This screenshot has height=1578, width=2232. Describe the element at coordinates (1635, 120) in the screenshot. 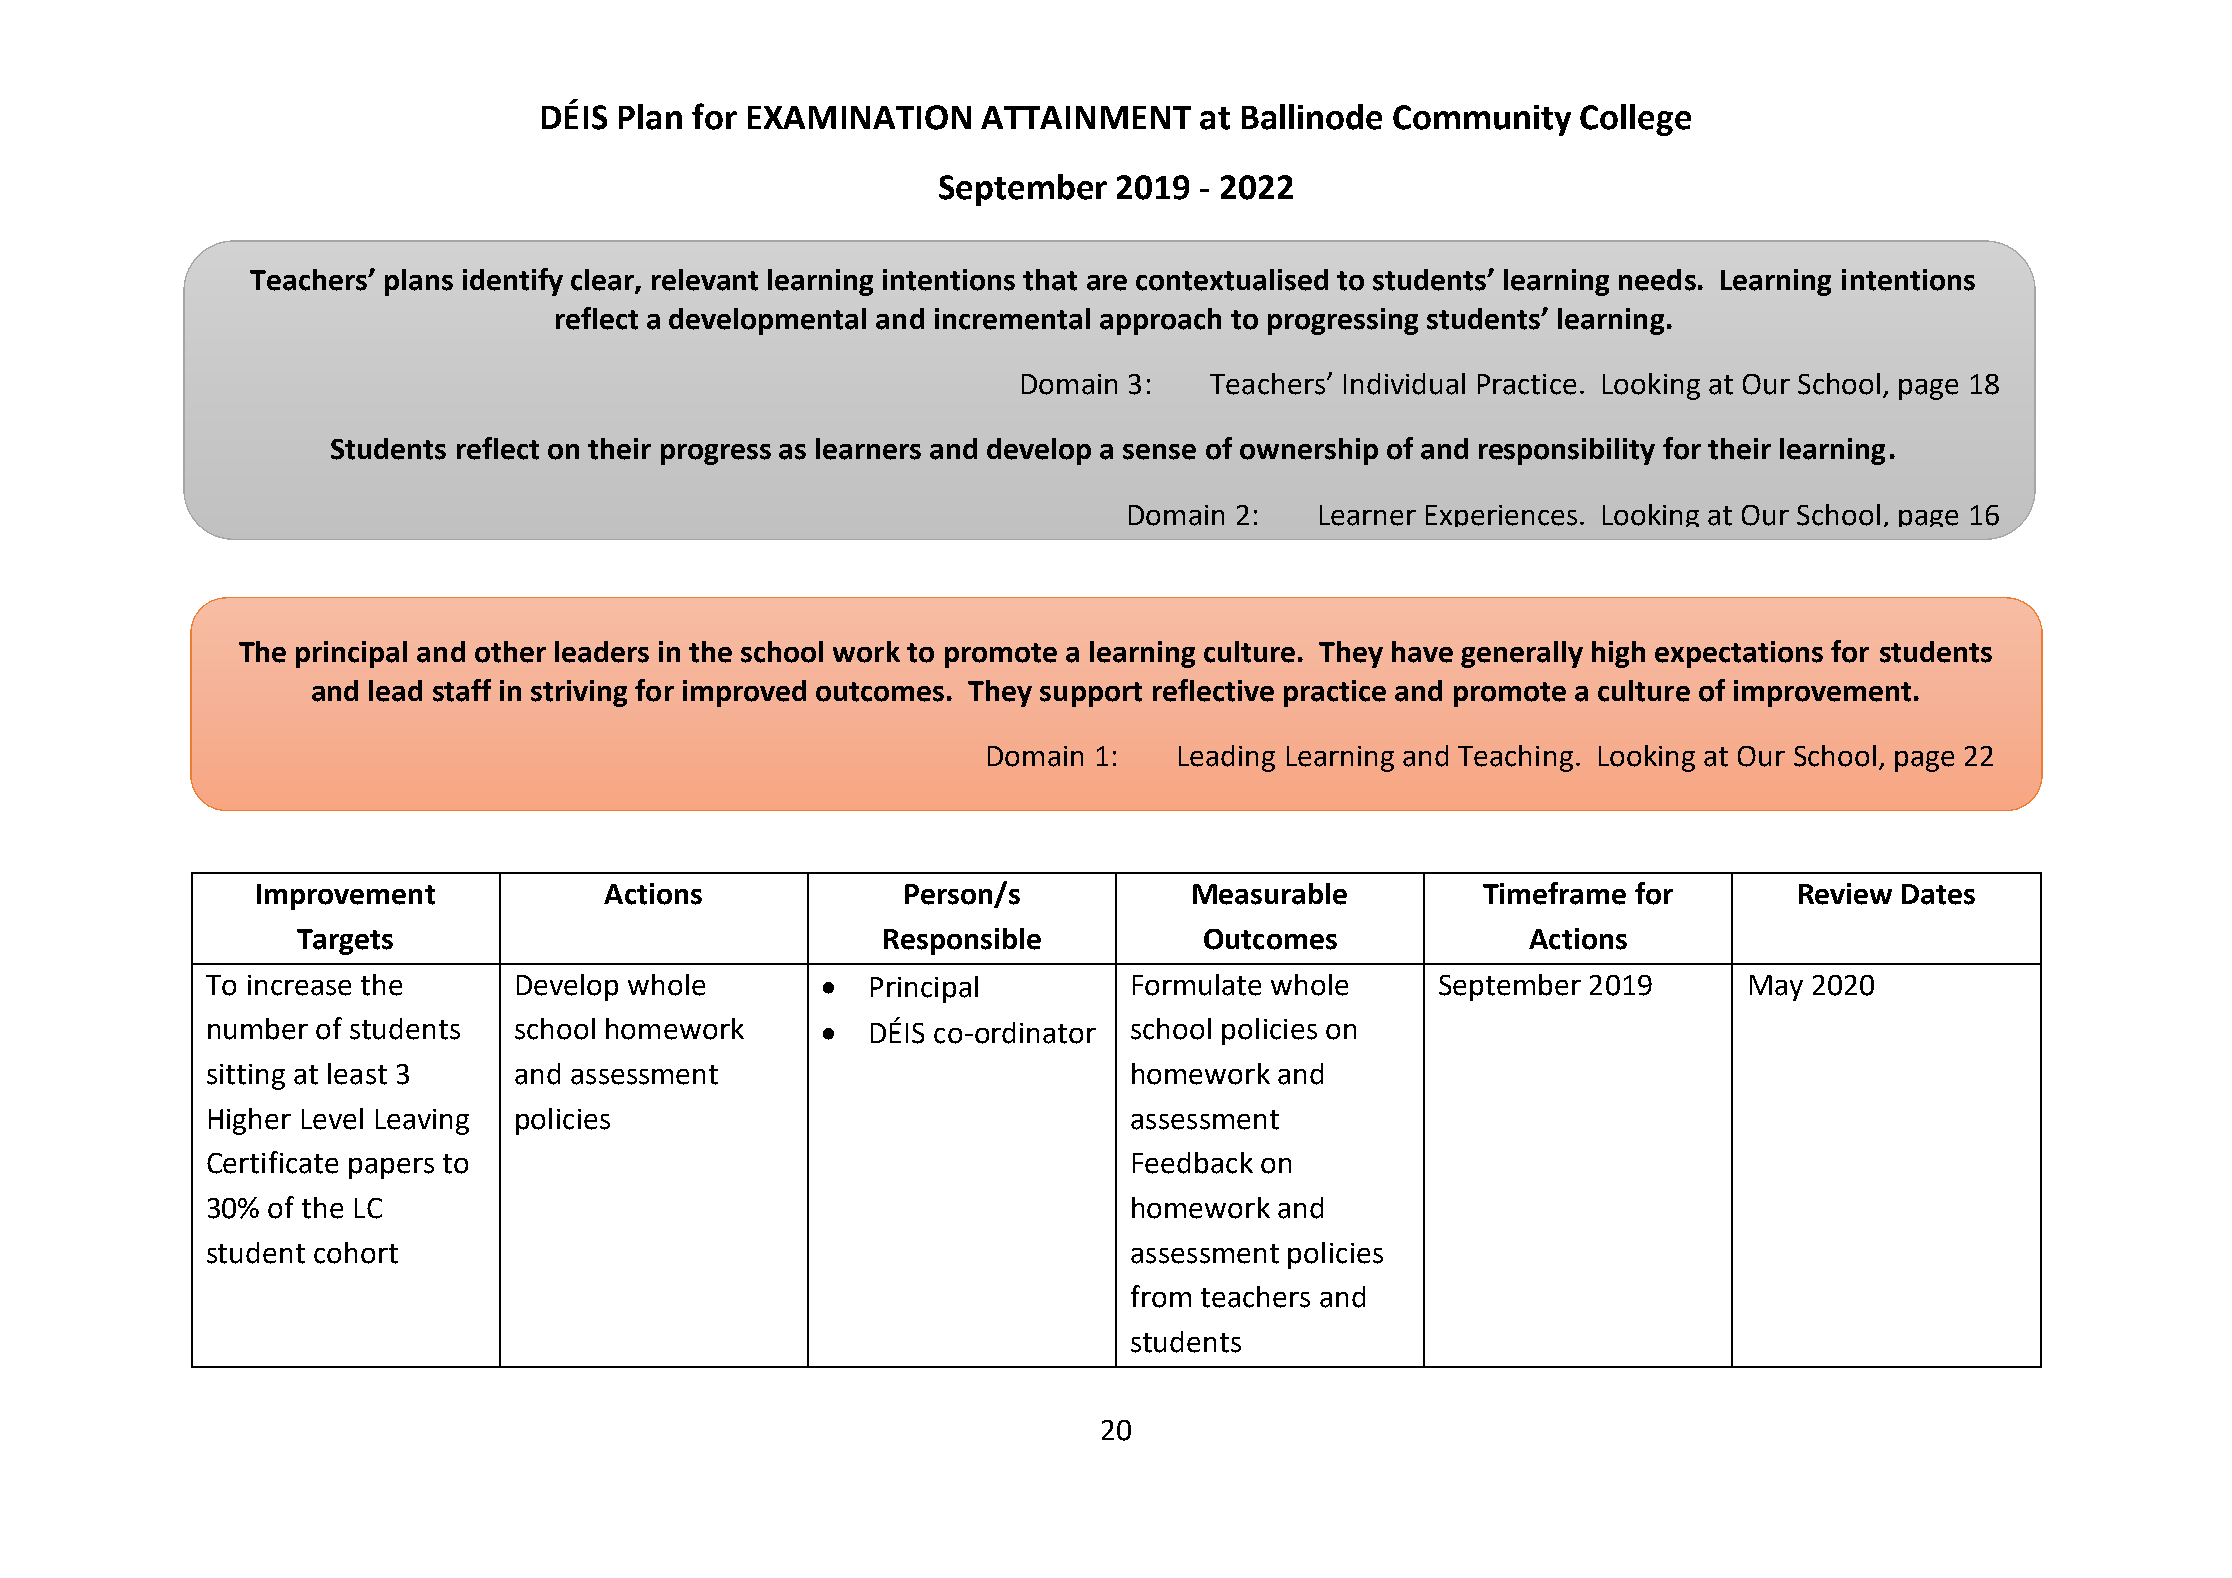

I see `College` at that location.
